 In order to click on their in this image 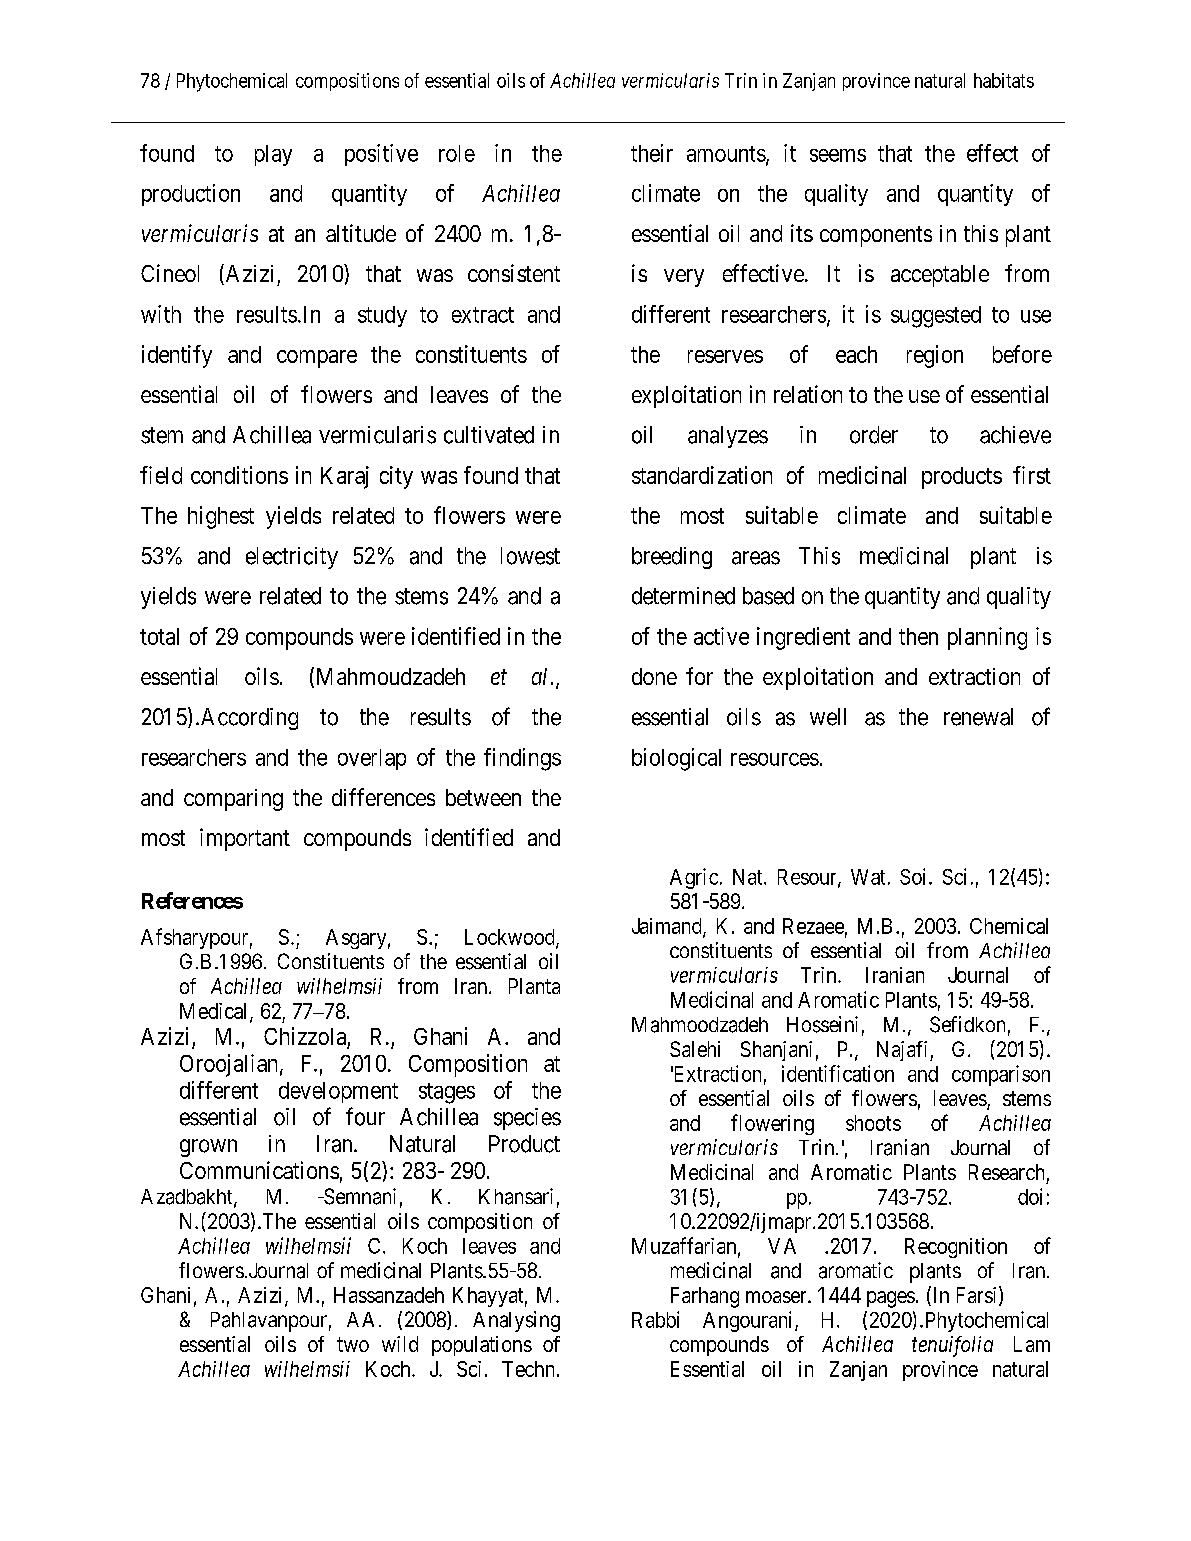, I will do `click(652, 153)`.
